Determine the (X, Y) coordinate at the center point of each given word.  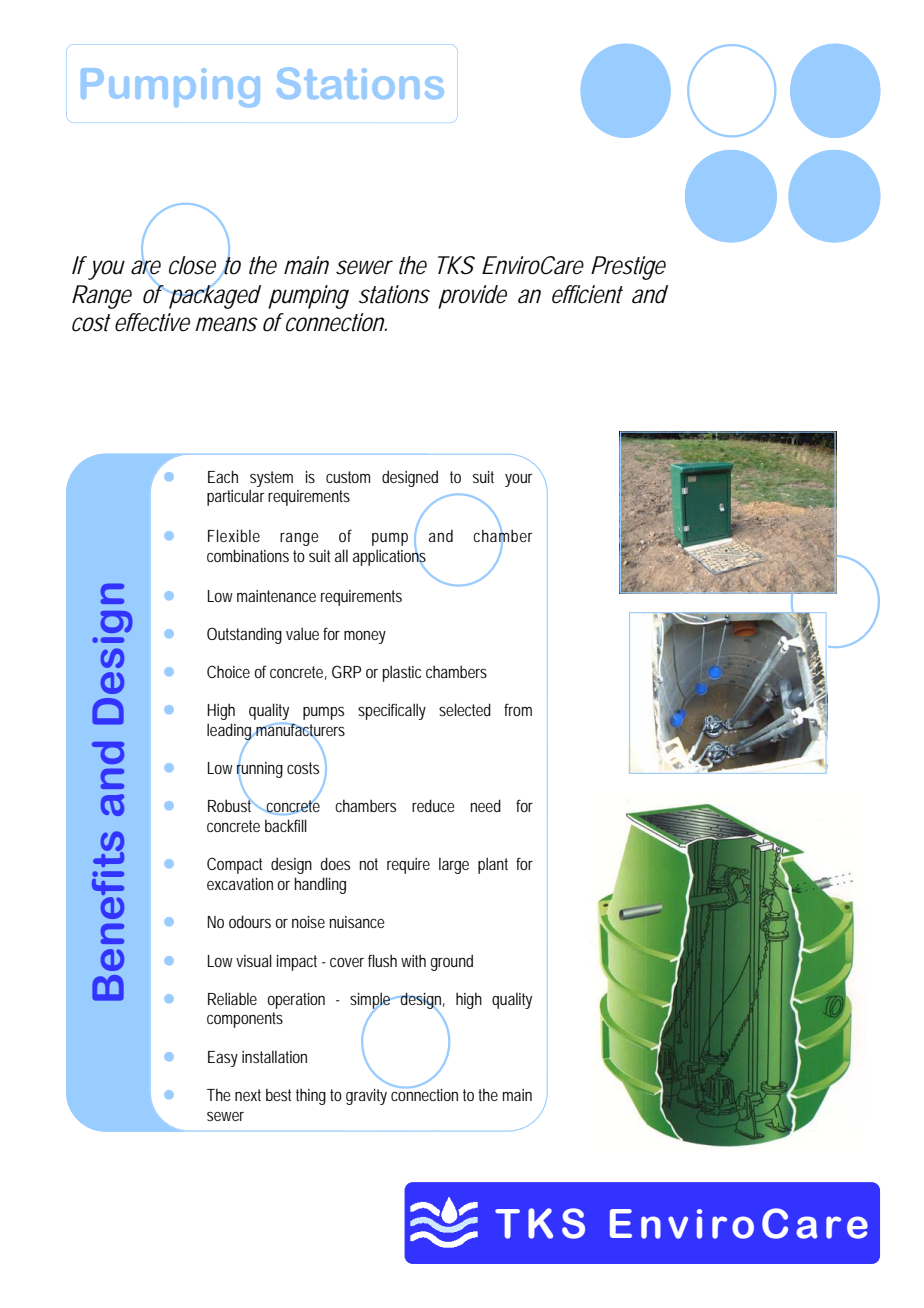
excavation (240, 884)
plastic (402, 673)
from (518, 709)
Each (223, 476)
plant (493, 865)
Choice (228, 671)
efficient (587, 294)
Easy (223, 1059)
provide (472, 297)
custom (348, 477)
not (369, 864)
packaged (215, 295)
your (519, 480)
